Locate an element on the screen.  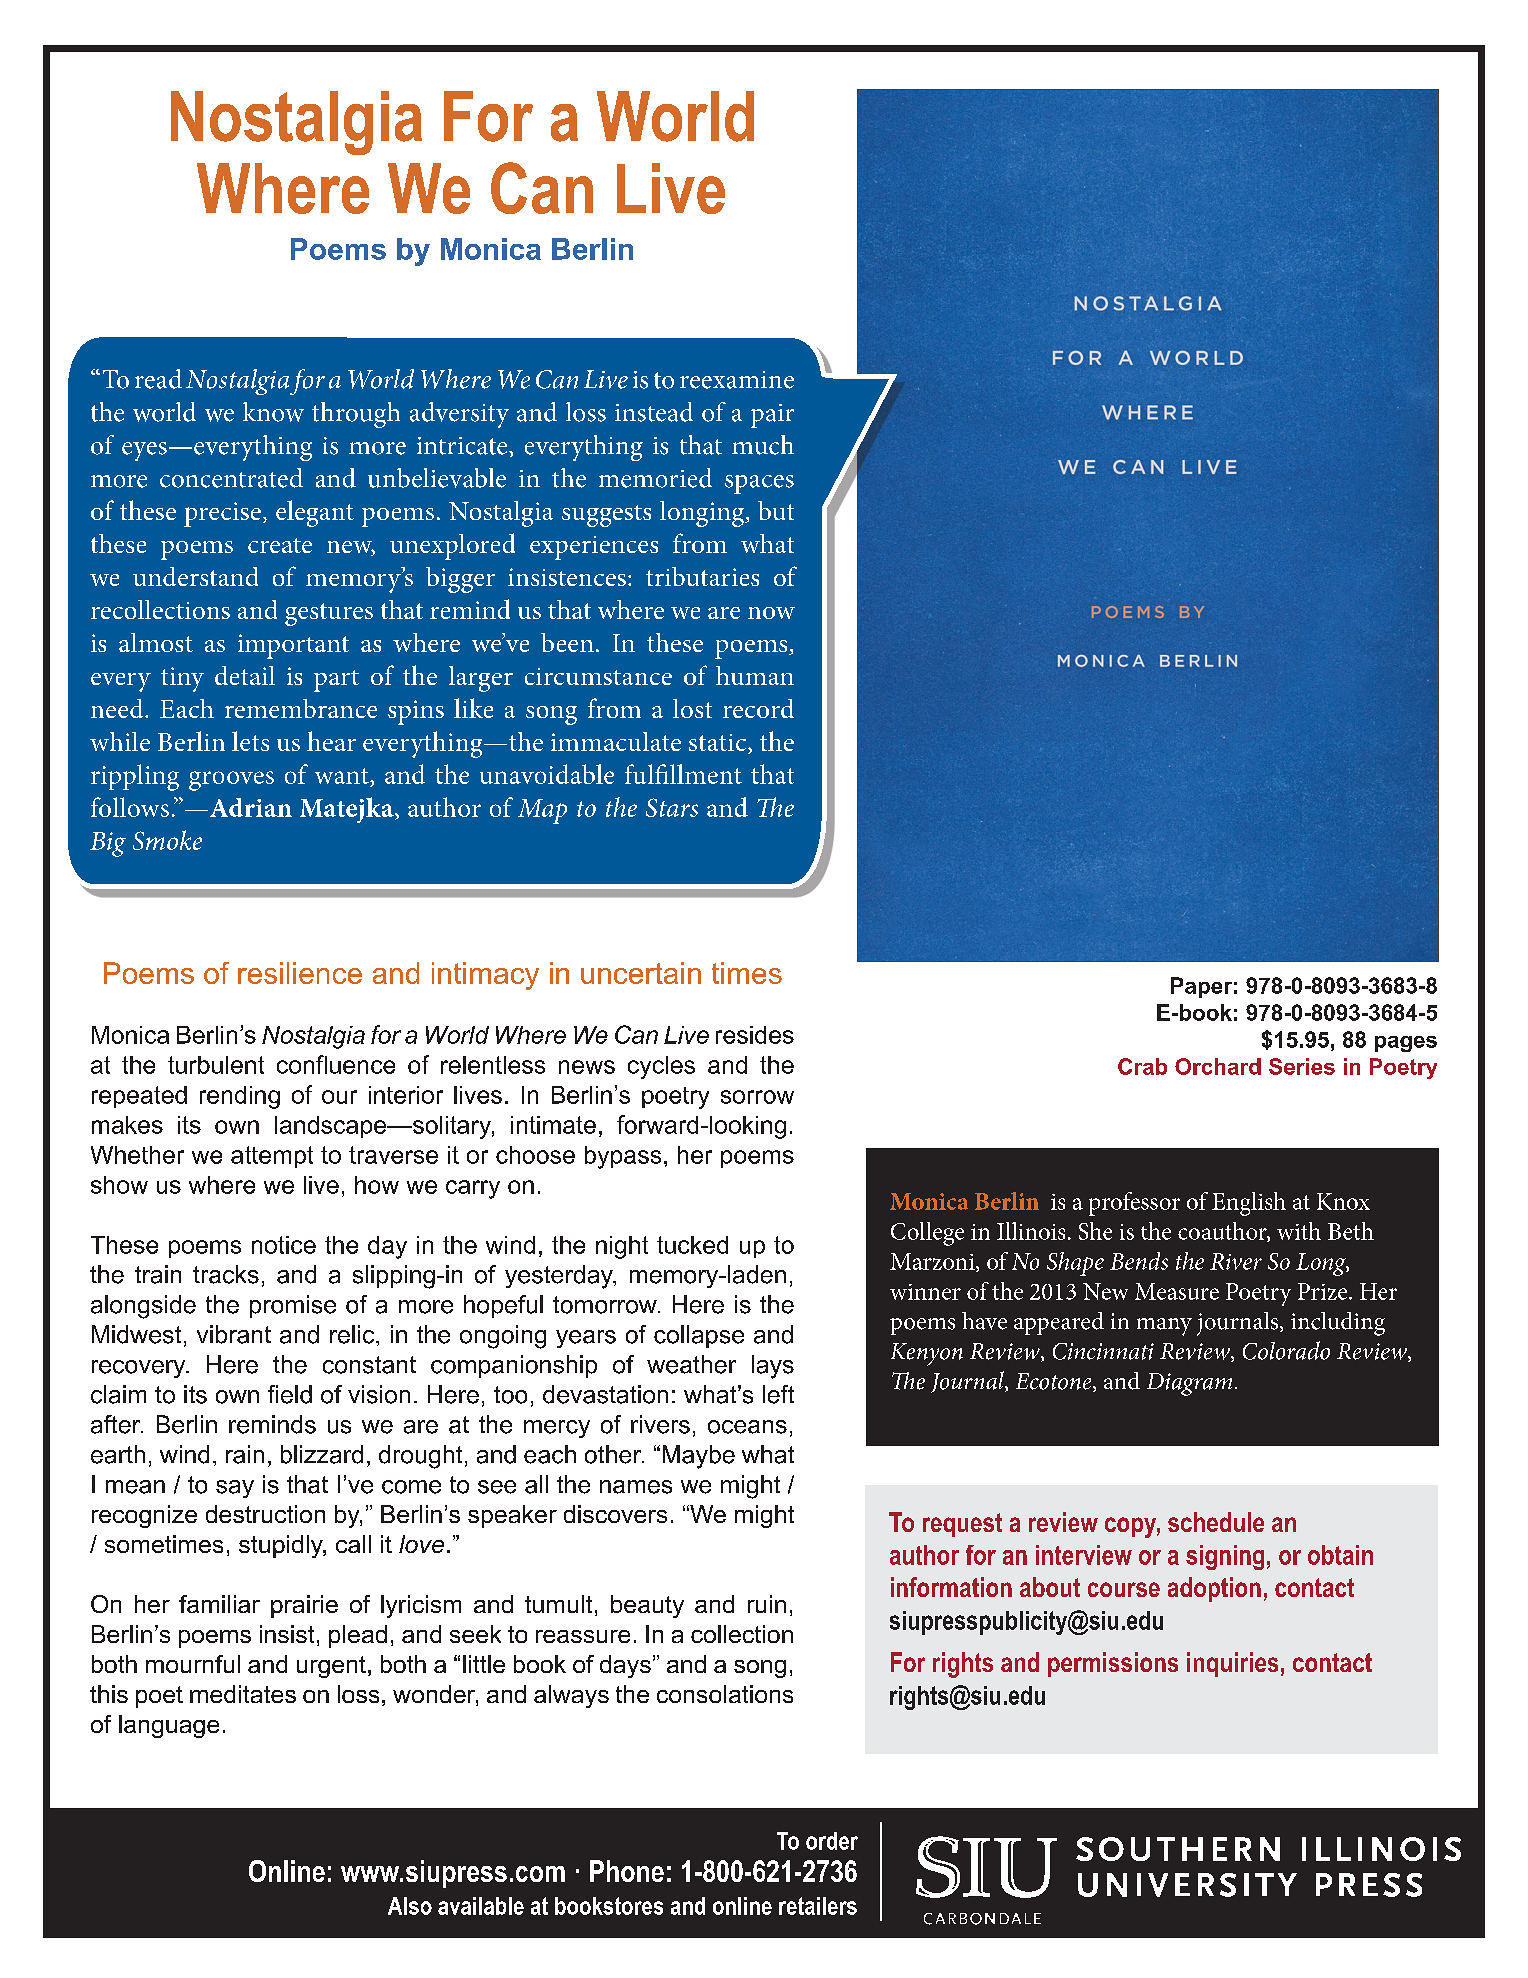
uncertain is located at coordinates (641, 973).
